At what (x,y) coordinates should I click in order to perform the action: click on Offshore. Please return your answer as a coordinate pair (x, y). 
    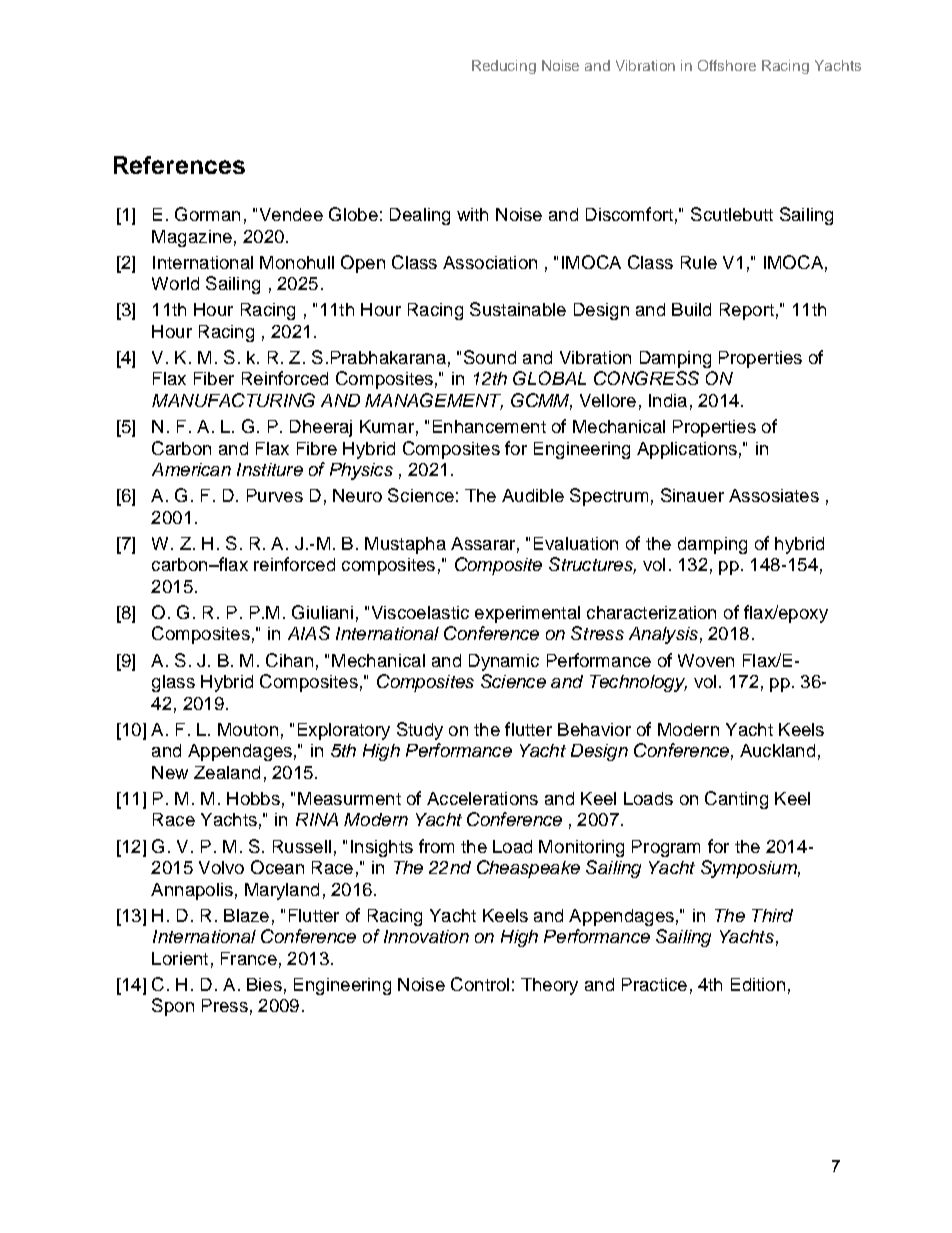
    Looking at the image, I should click on (727, 65).
